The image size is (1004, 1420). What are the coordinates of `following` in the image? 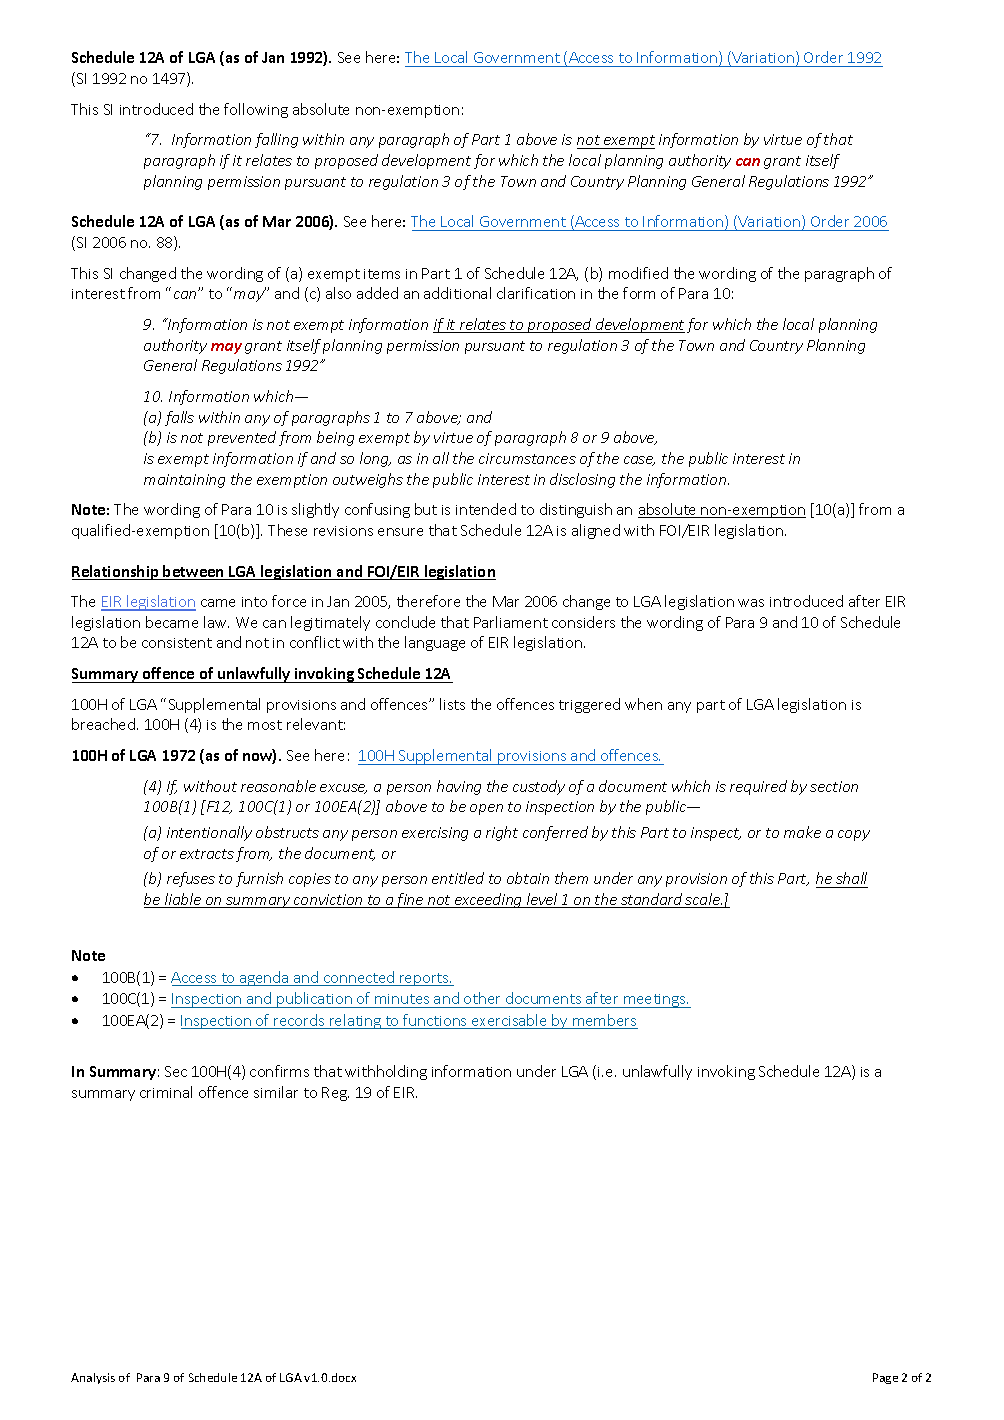 It's located at (256, 110).
